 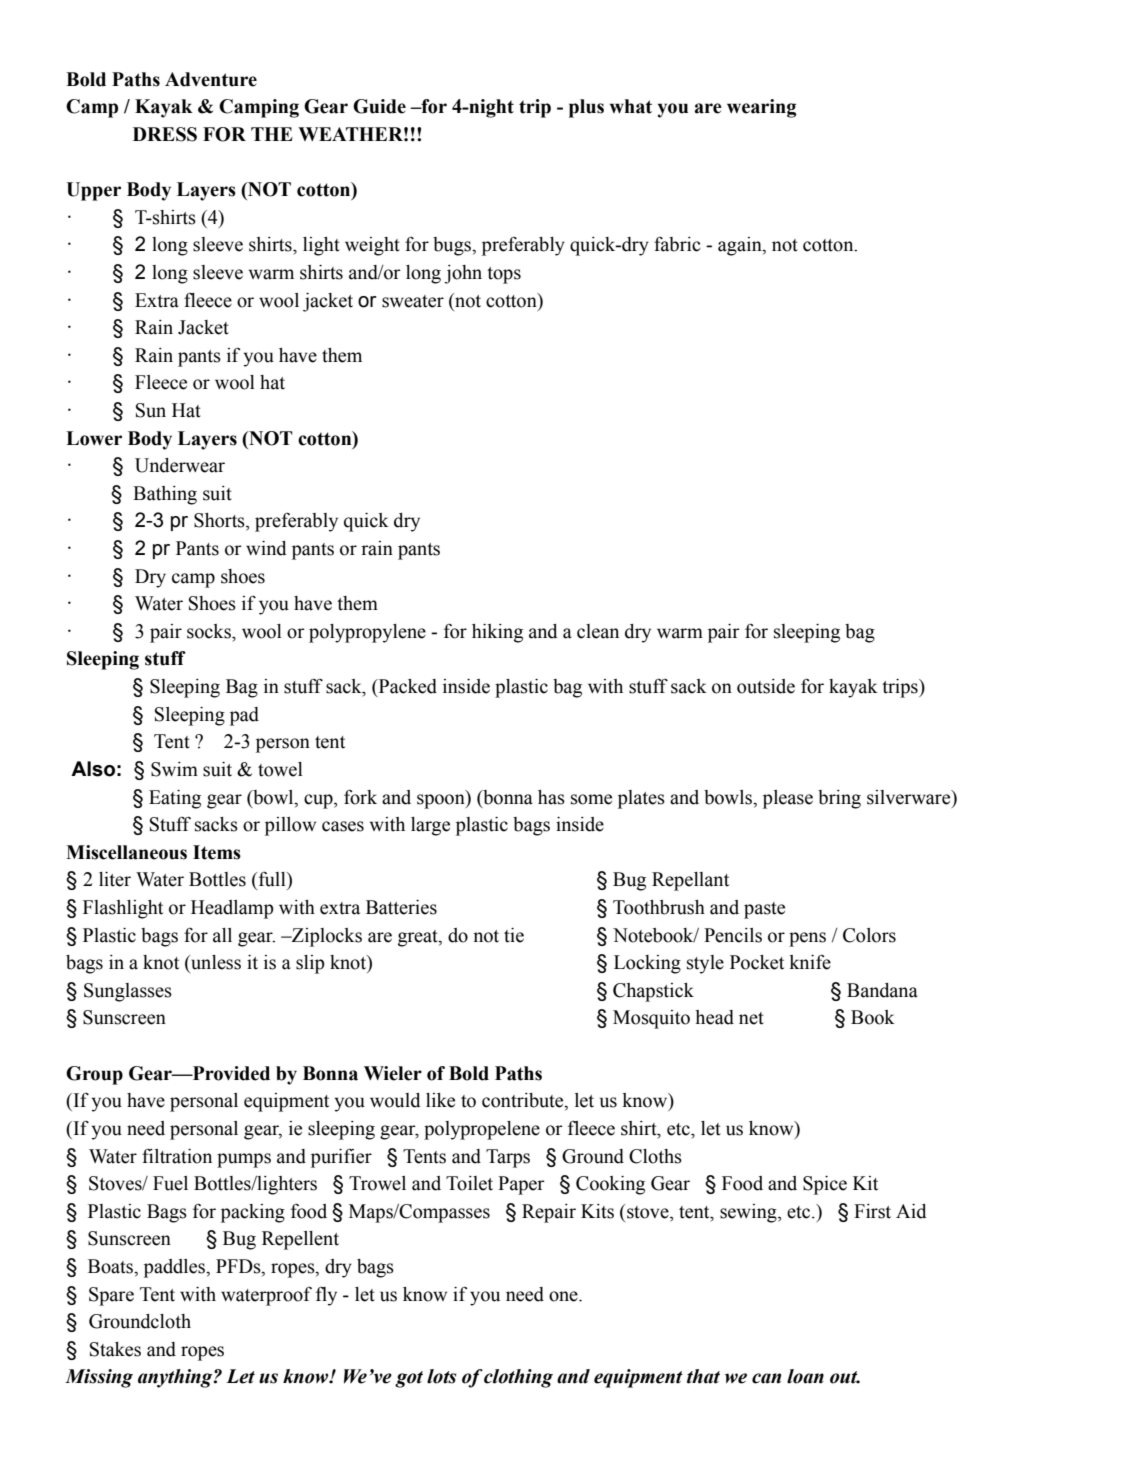 What do you see at coordinates (805, 1376) in the page?
I see `loan` at bounding box center [805, 1376].
